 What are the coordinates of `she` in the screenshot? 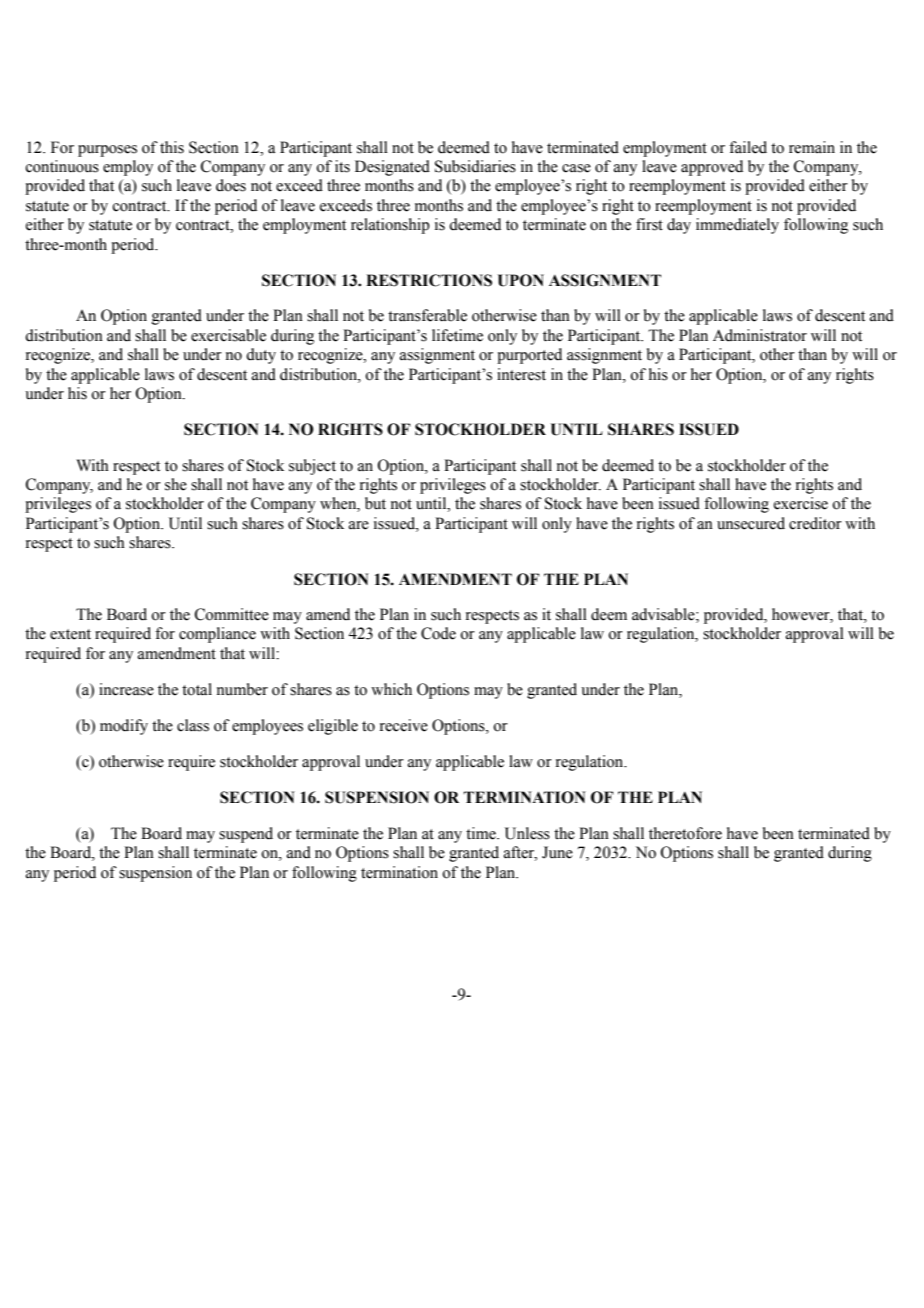 It's located at (176, 484).
